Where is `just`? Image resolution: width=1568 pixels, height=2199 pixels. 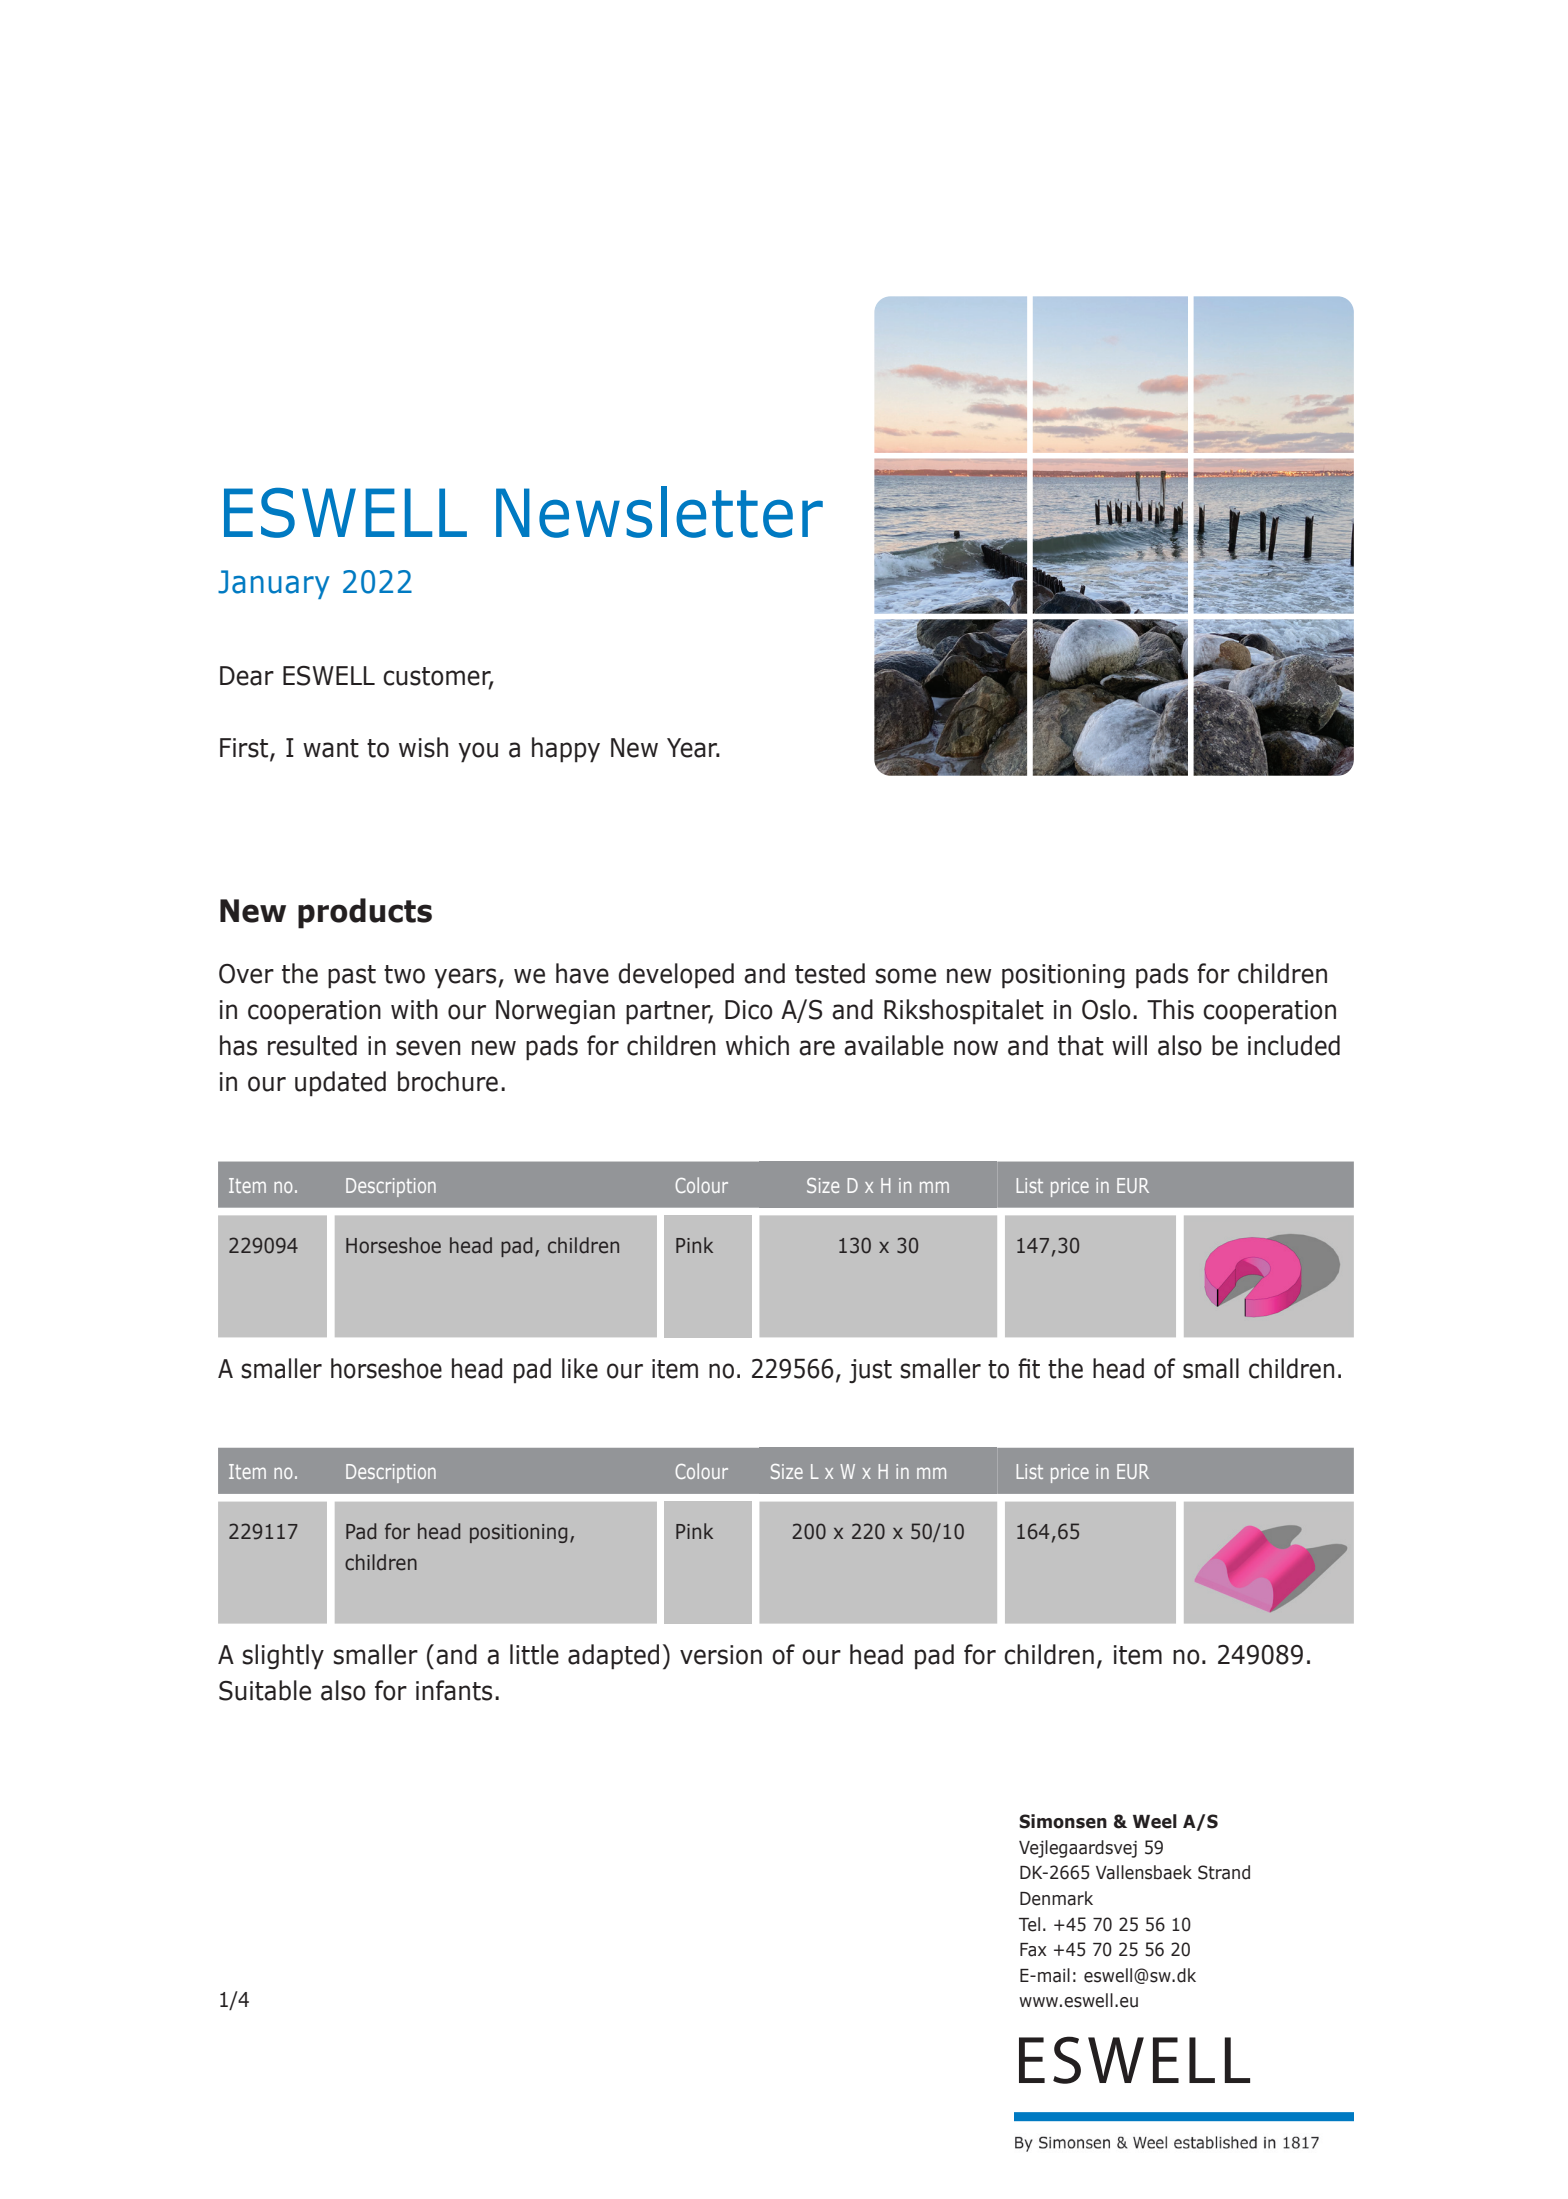 just is located at coordinates (870, 1371).
